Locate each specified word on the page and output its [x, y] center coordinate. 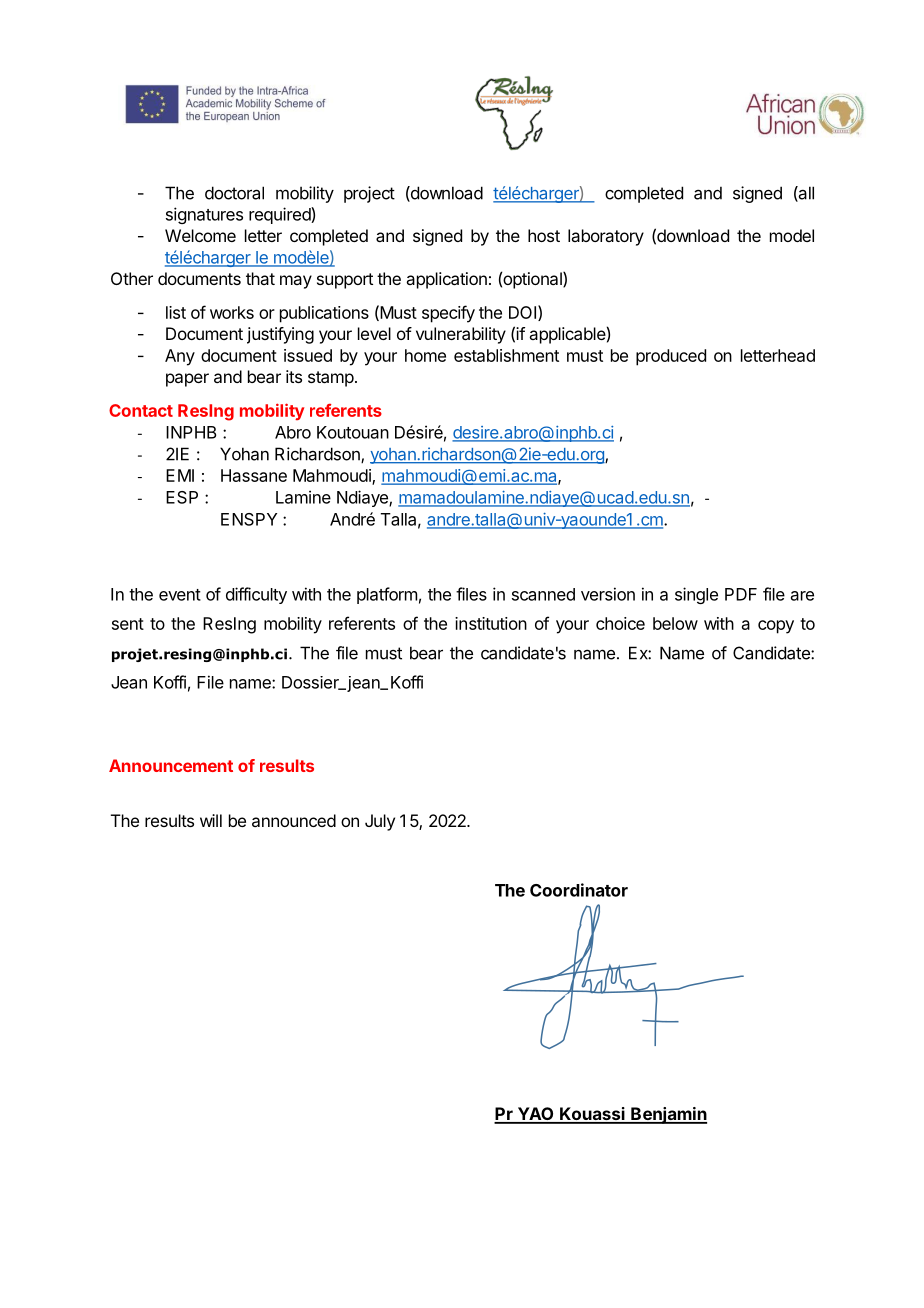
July [380, 822]
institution [491, 623]
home [425, 355]
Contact [141, 410]
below [675, 623]
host [544, 235]
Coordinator [579, 890]
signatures [204, 215]
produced [671, 357]
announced [294, 820]
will [211, 820]
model [792, 235]
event [180, 595]
